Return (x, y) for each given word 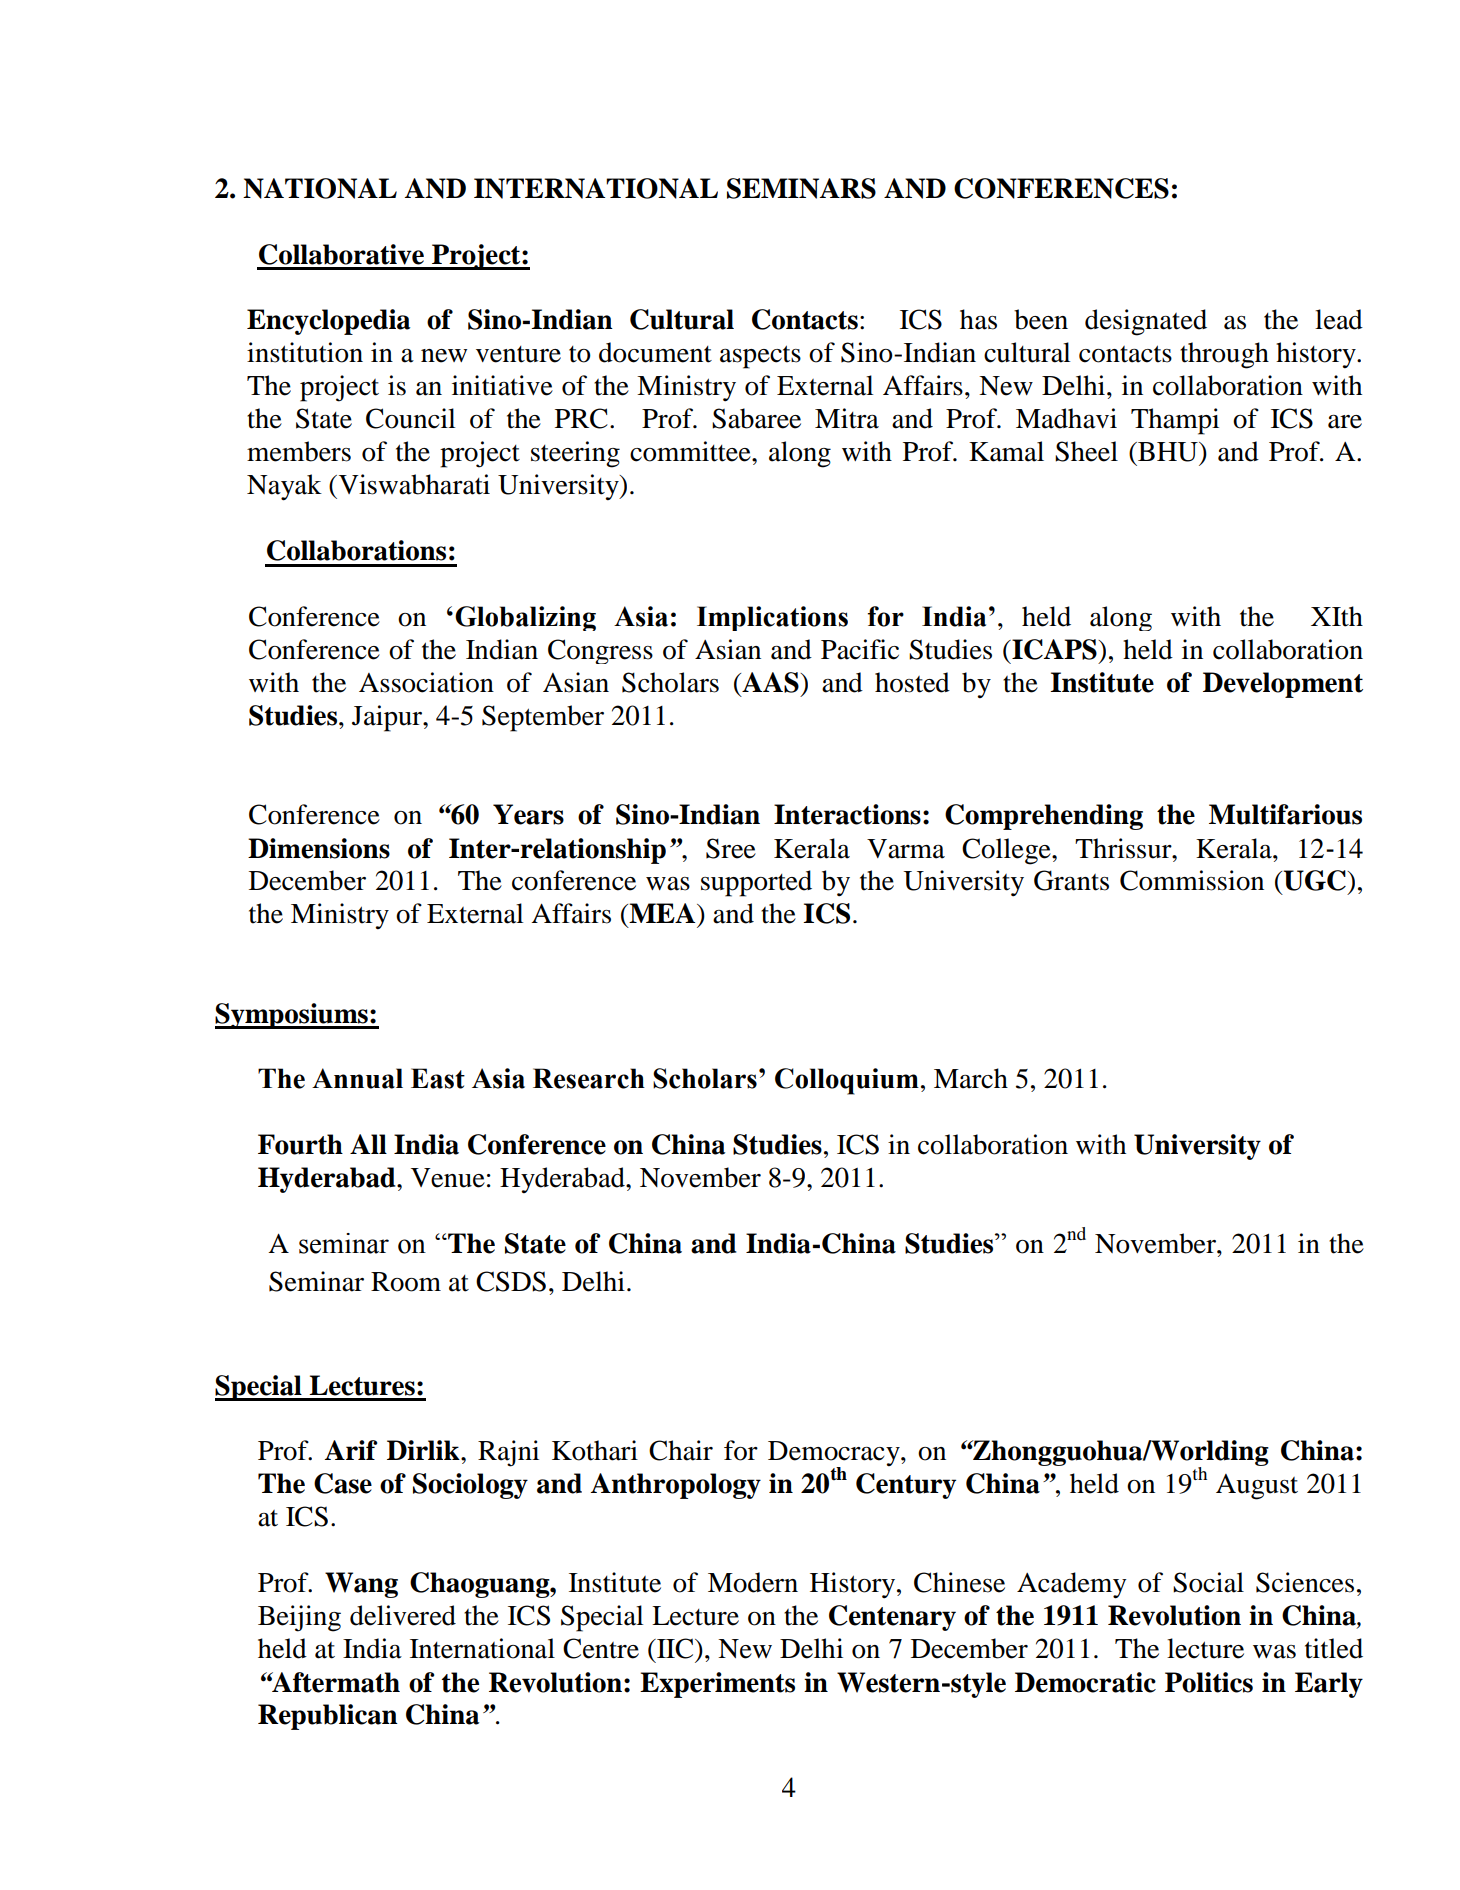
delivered (403, 1615)
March (971, 1078)
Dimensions (319, 848)
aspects (760, 357)
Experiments (717, 1685)
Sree (731, 848)
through (1224, 355)
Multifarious (1285, 814)
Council (410, 418)
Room (406, 1282)
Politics (1209, 1682)
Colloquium (847, 1081)
